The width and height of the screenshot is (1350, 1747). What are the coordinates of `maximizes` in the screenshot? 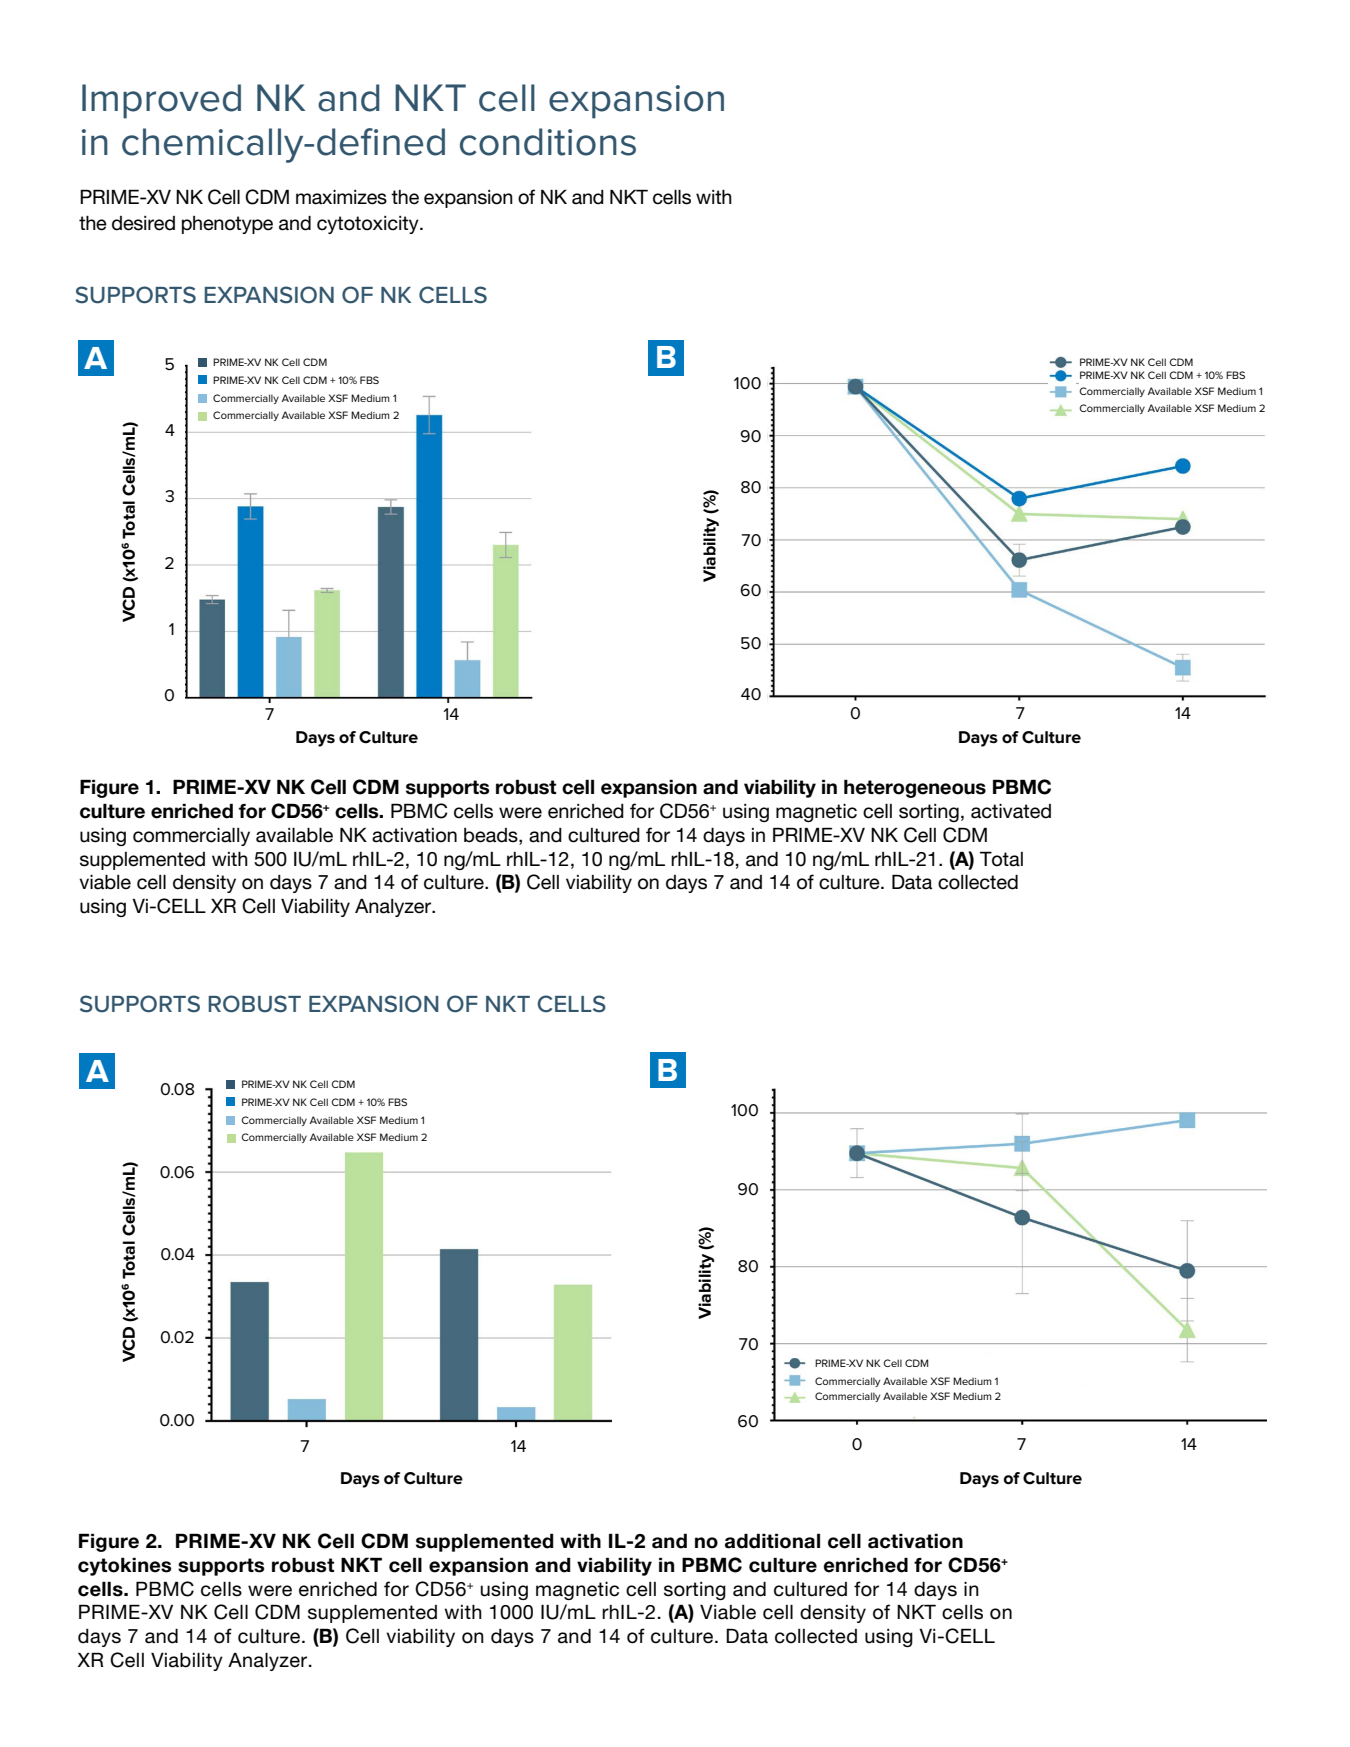 It's located at (341, 197).
